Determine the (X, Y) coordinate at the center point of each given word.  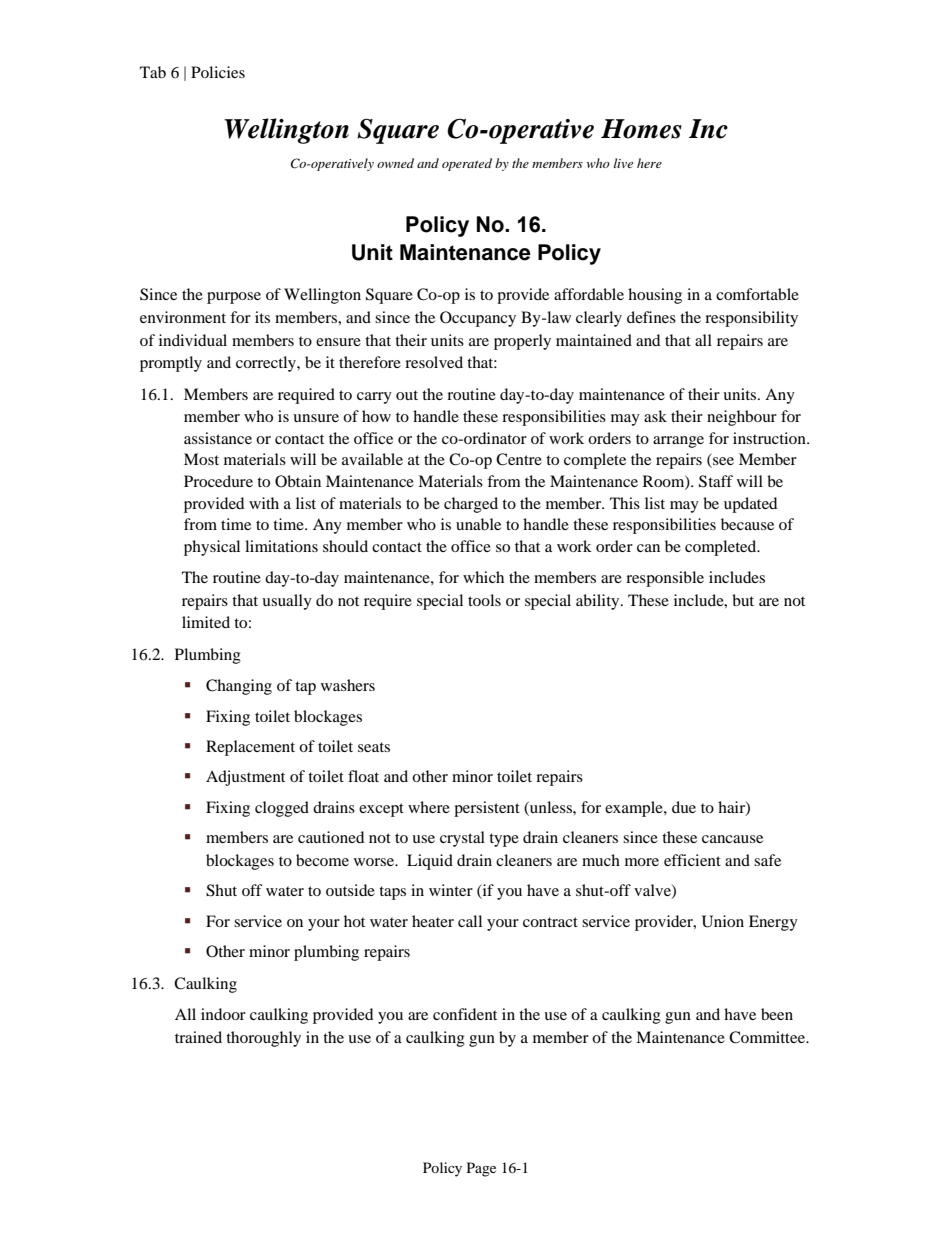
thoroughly (263, 1039)
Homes (641, 129)
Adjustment (245, 778)
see (722, 462)
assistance (218, 438)
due (684, 807)
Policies (218, 72)
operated (467, 164)
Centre (519, 459)
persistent (487, 809)
